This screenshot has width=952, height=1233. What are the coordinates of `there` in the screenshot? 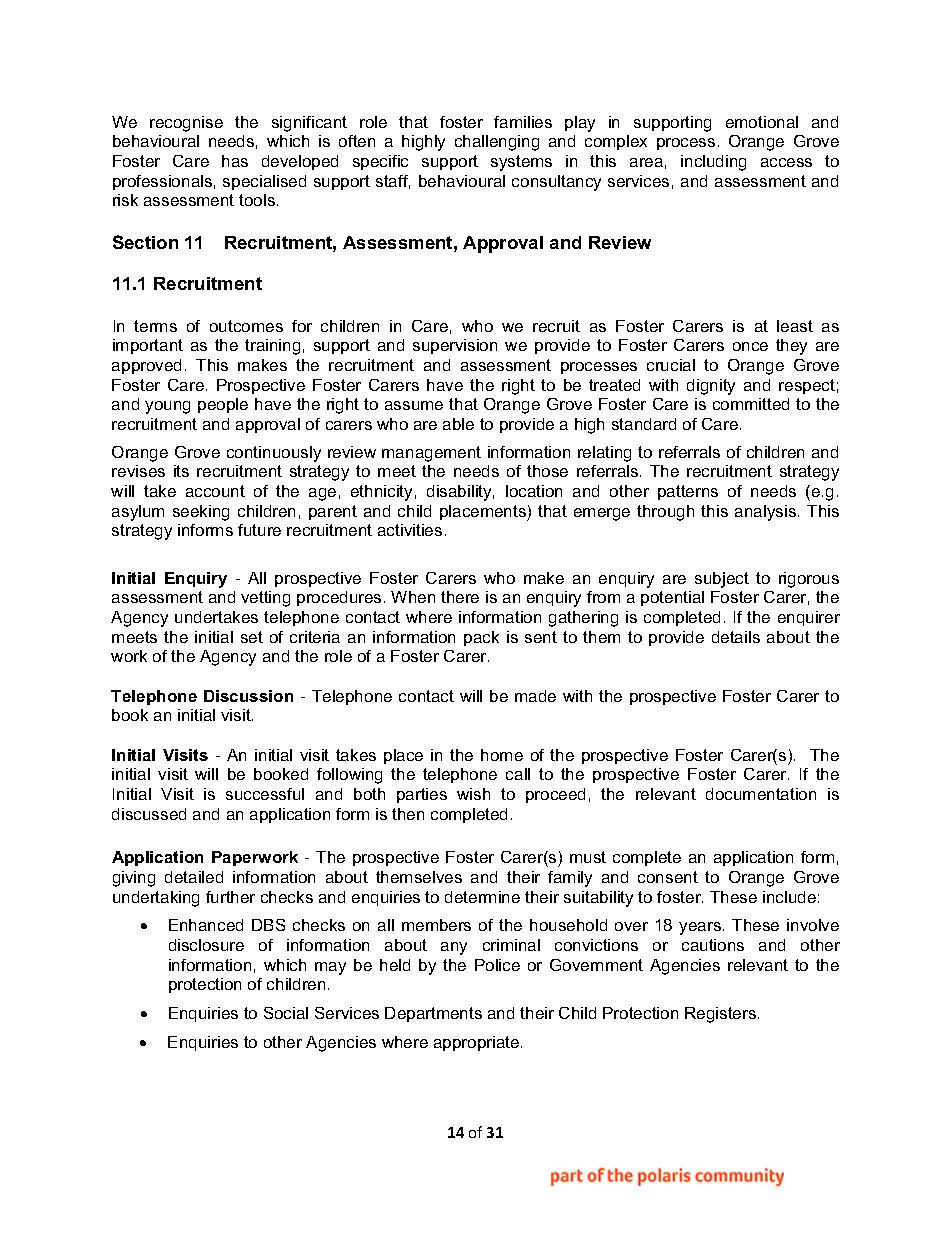 It's located at (460, 597).
